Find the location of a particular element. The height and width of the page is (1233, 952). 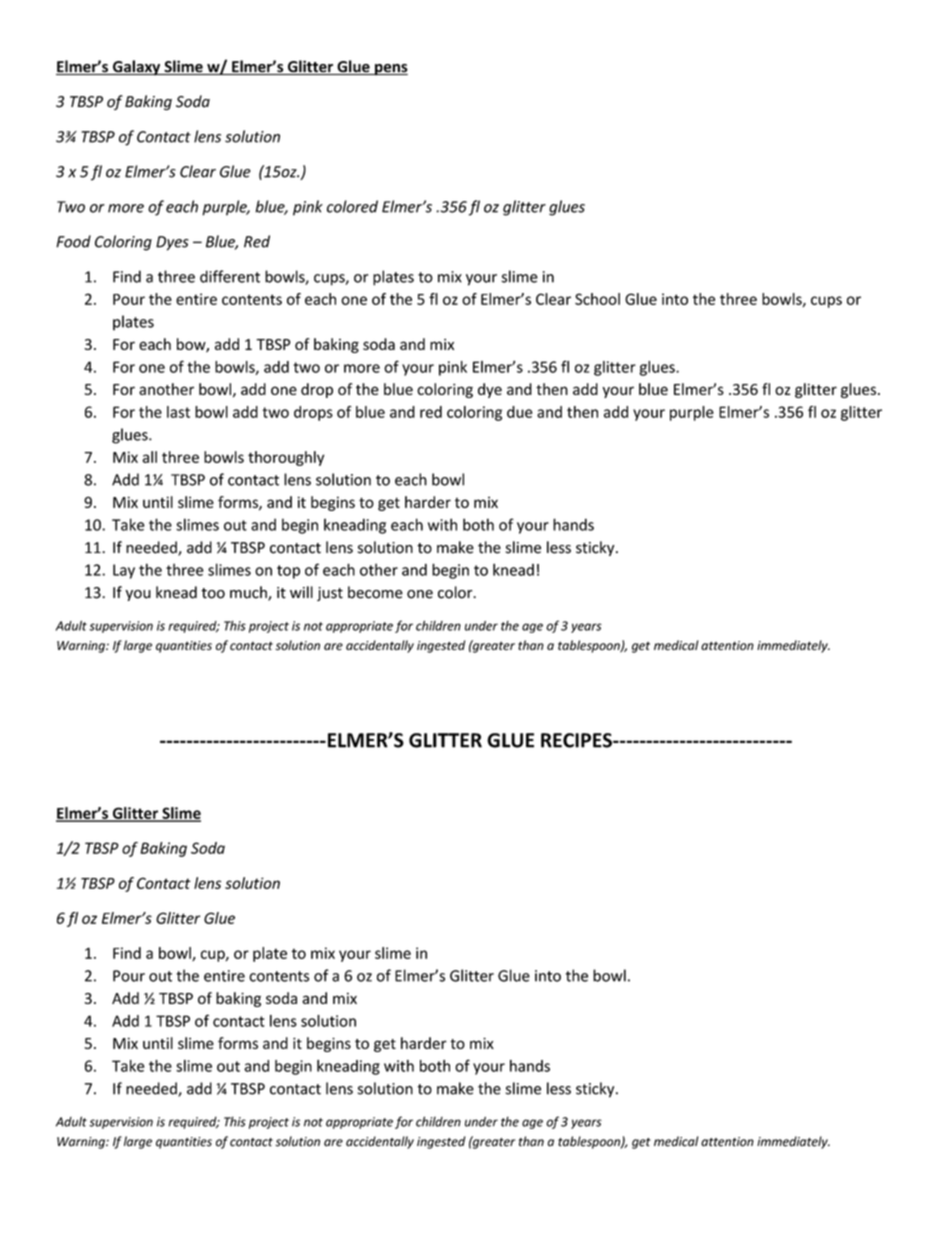

different is located at coordinates (230, 276).
